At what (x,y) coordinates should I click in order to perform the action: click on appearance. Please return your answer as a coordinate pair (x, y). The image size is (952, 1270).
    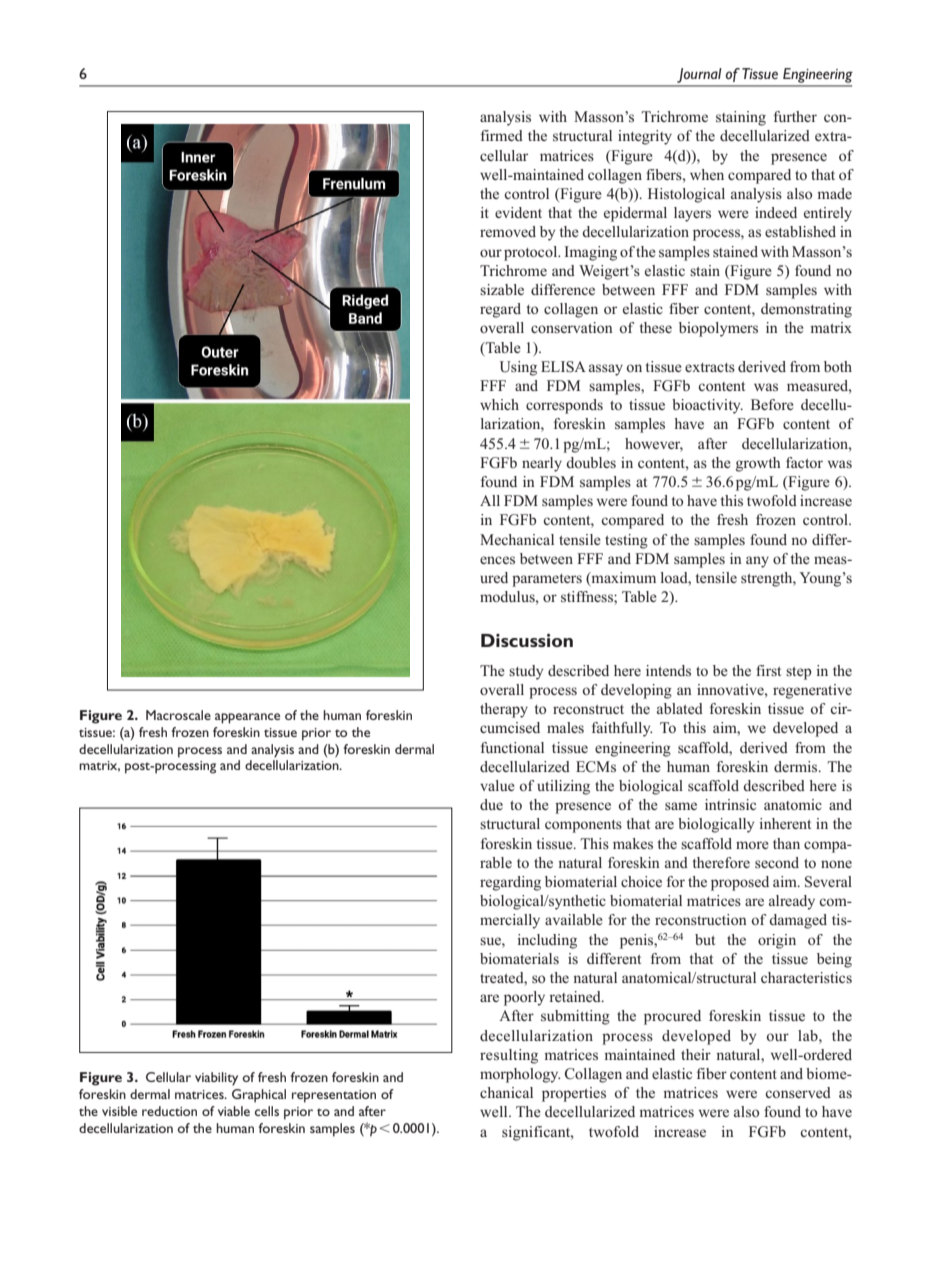
    Looking at the image, I should click on (247, 718).
